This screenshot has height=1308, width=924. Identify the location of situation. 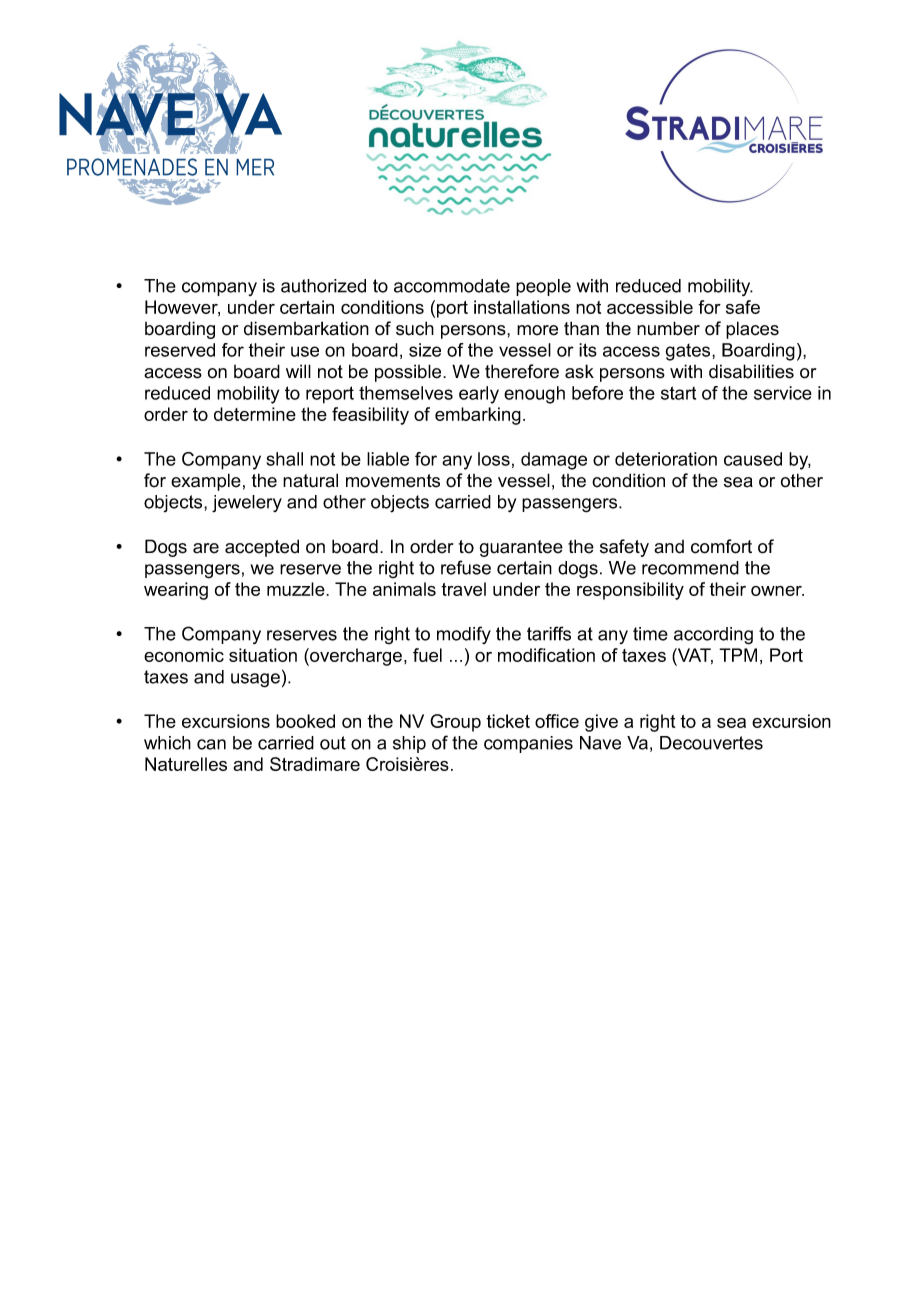
(263, 655).
